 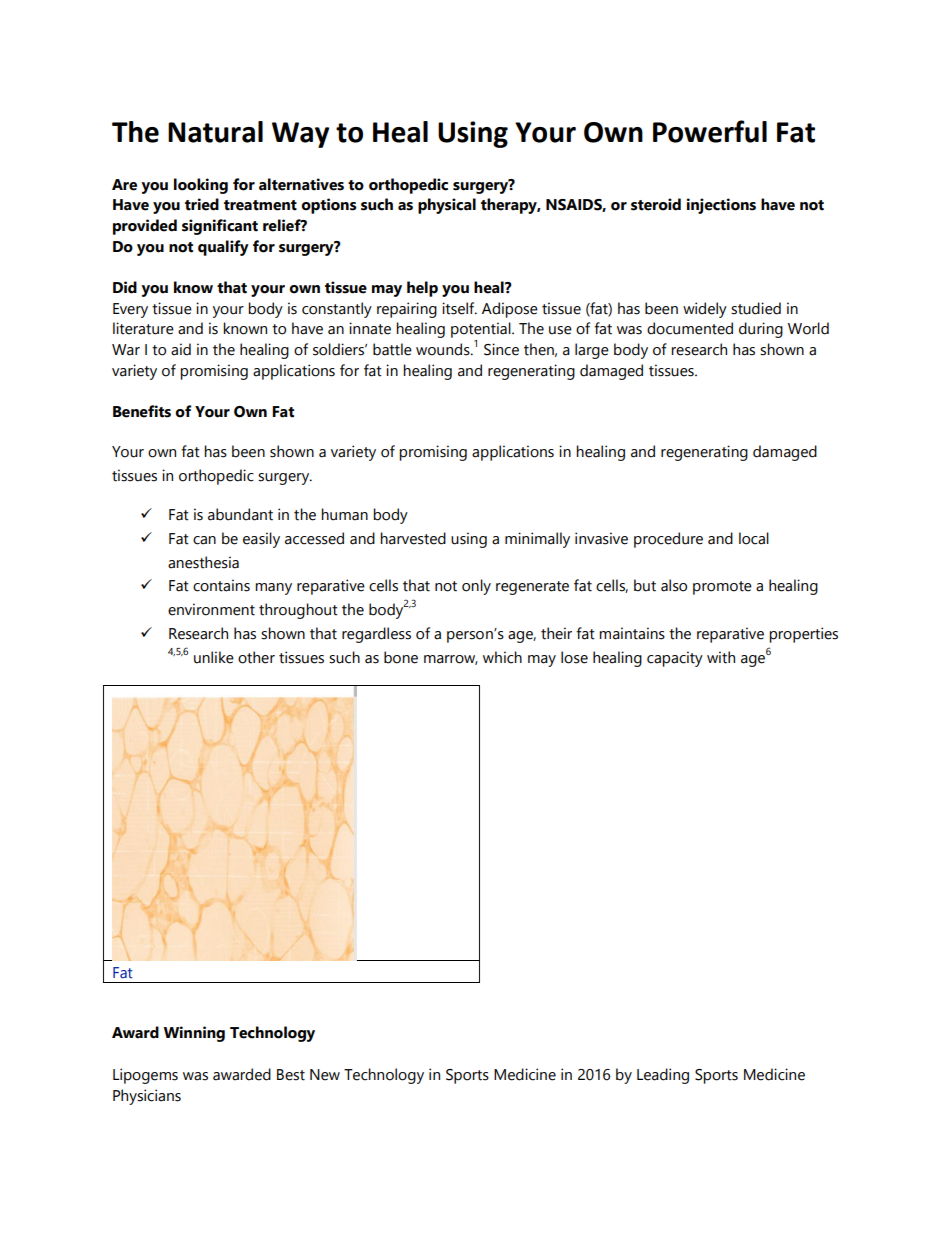 I want to click on marrow, so click(x=451, y=660).
